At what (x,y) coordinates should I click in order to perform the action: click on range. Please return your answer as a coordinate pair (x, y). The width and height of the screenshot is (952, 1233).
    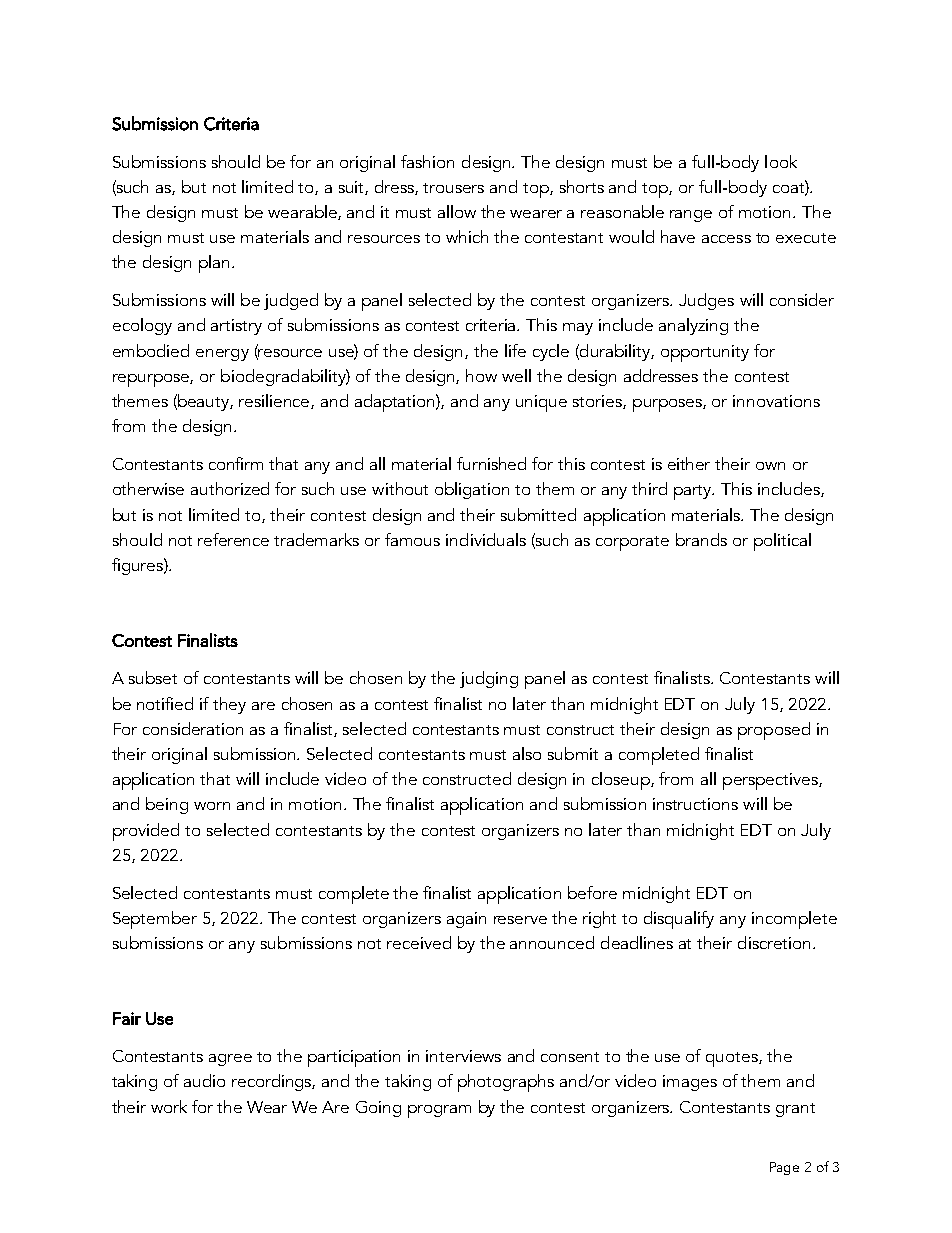
    Looking at the image, I should click on (691, 216).
